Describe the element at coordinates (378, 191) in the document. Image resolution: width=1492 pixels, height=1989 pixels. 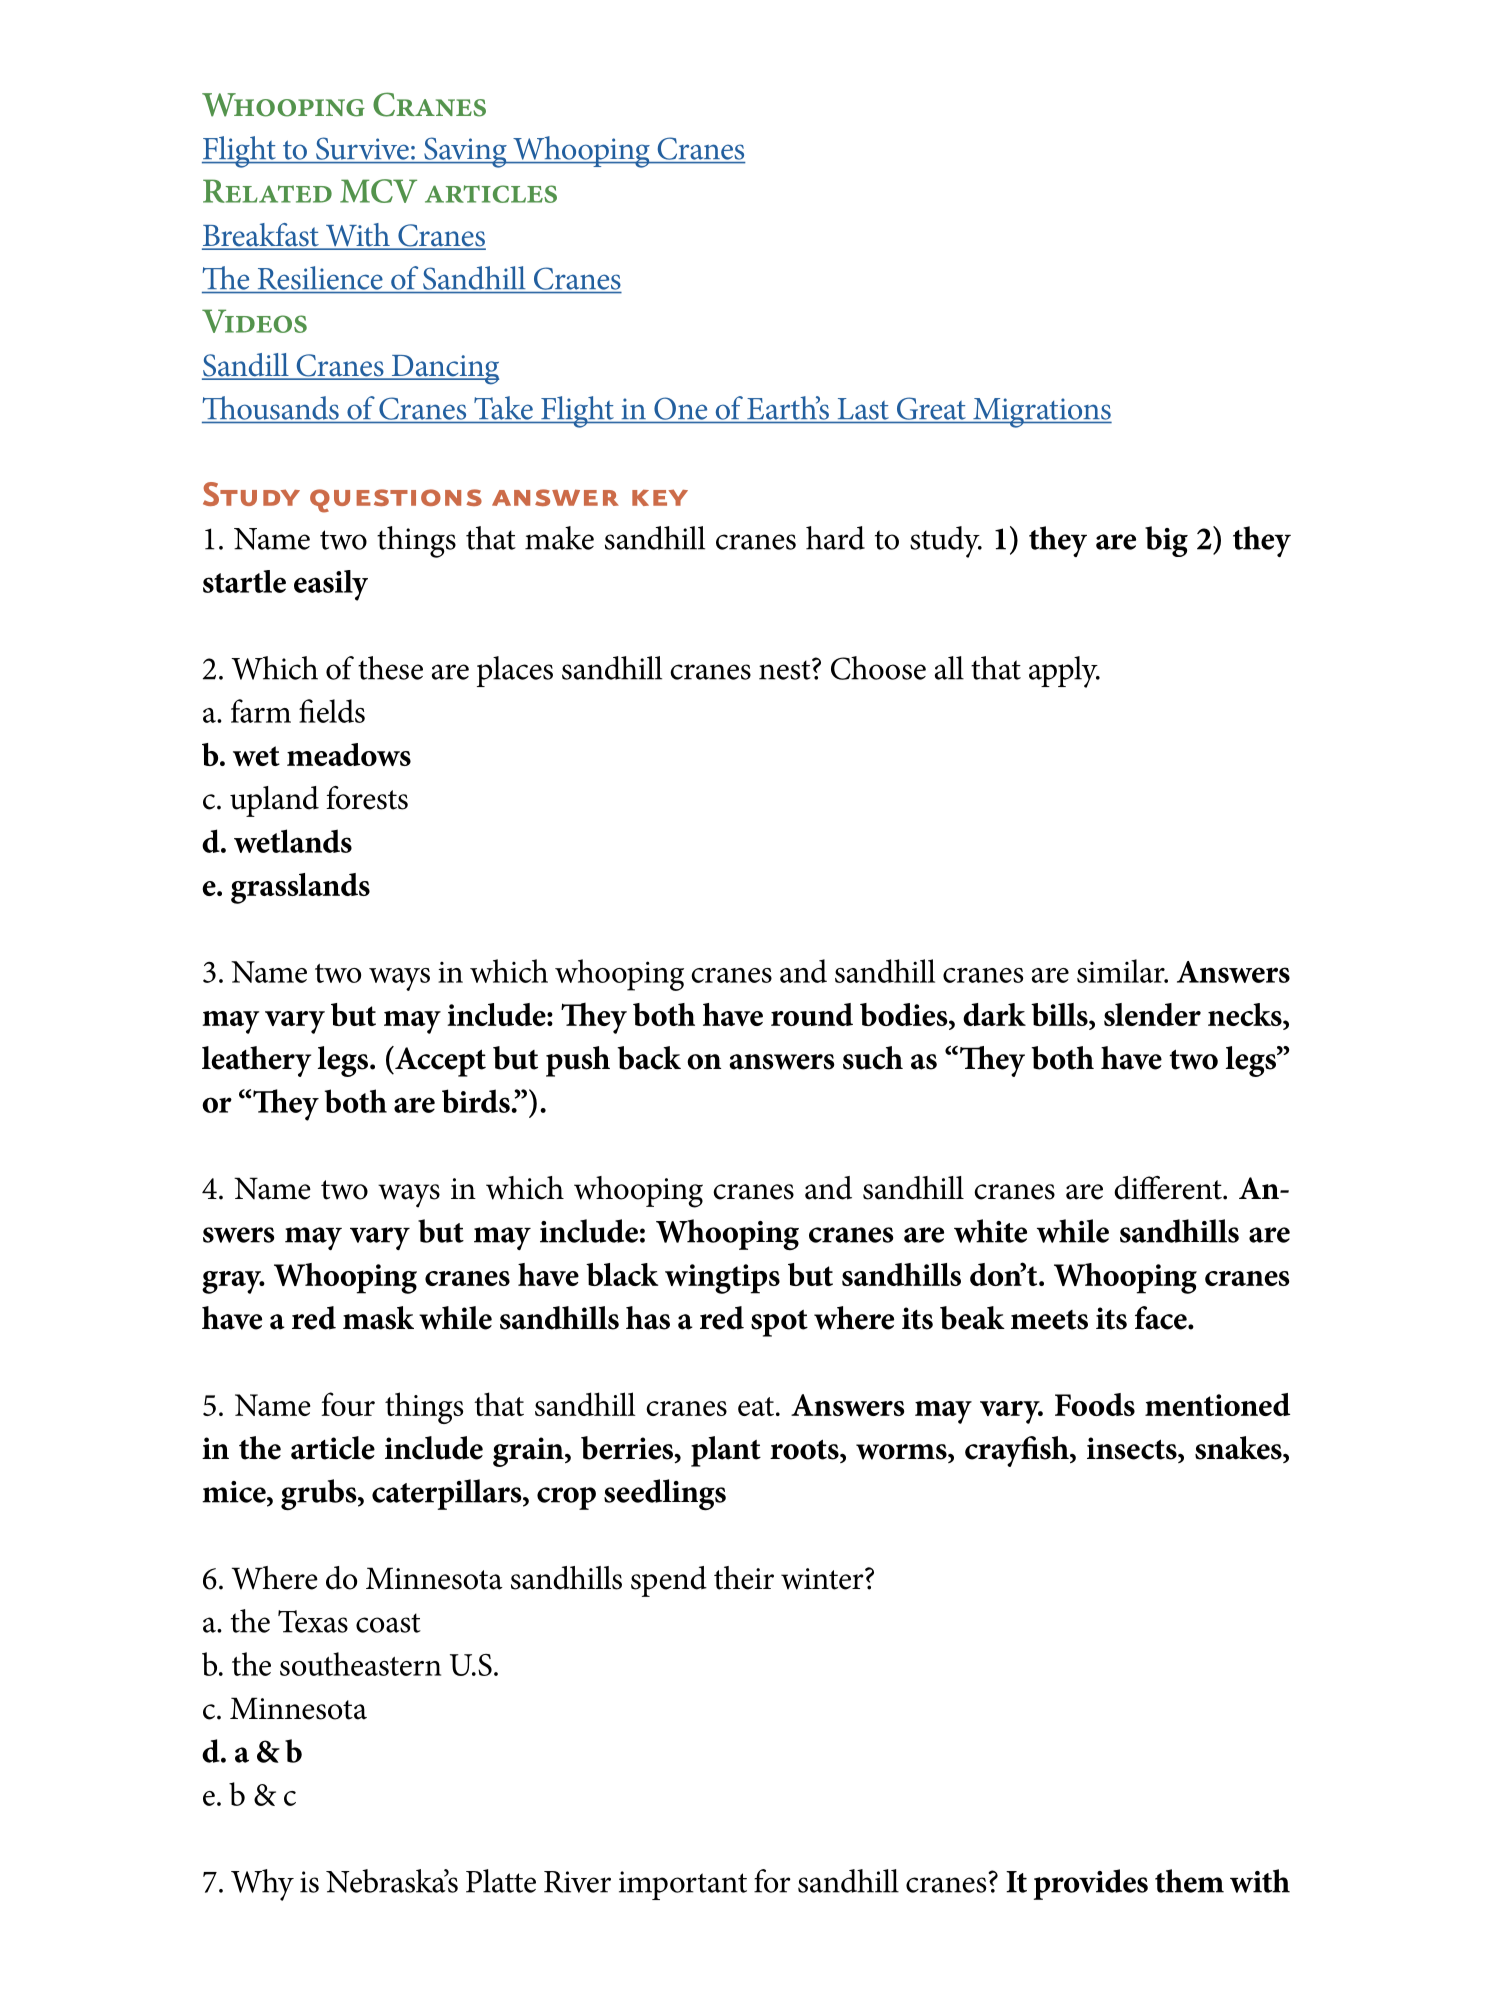
I see `MCV` at that location.
